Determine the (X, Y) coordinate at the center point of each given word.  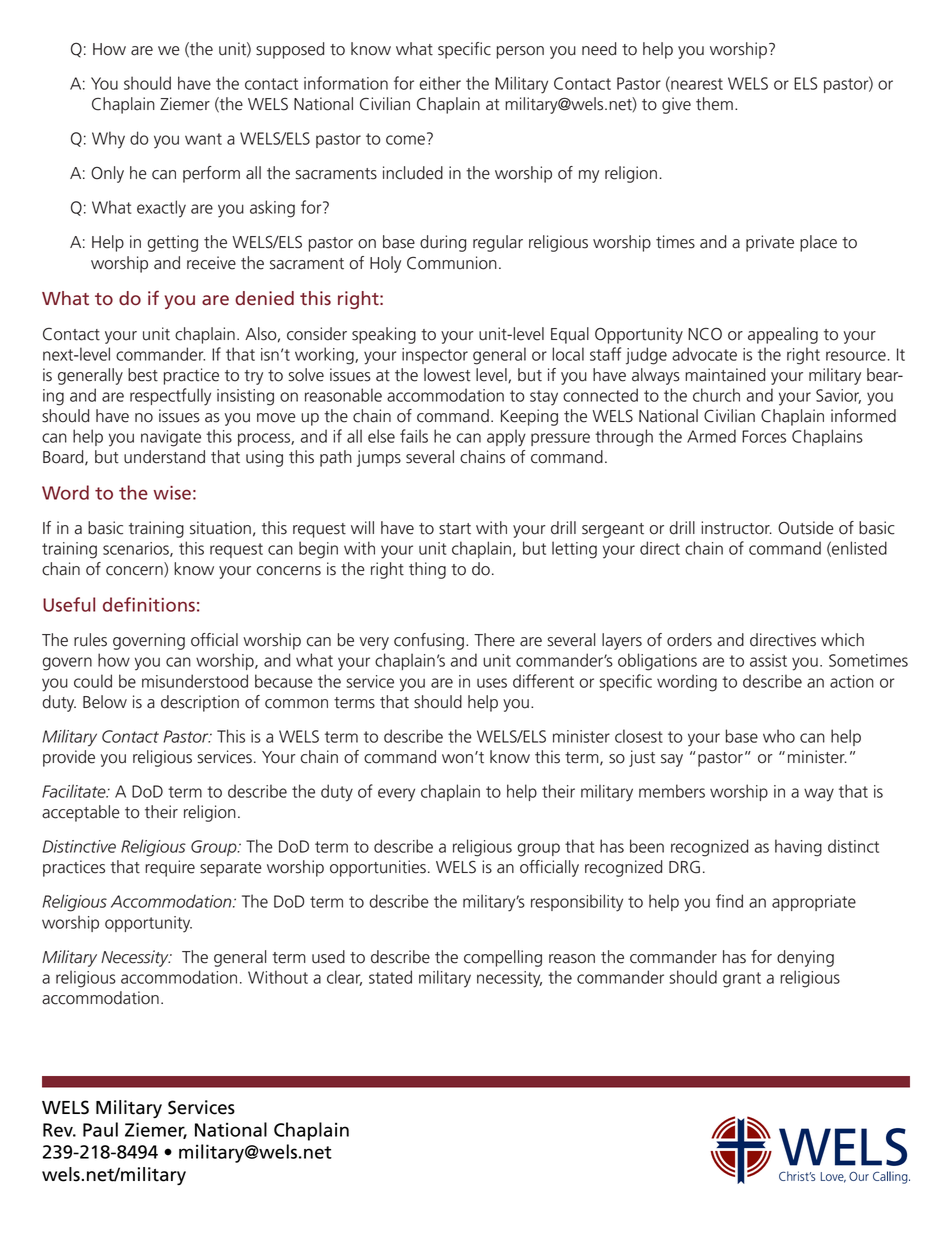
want (203, 139)
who (779, 736)
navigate (171, 438)
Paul (100, 1129)
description (200, 703)
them (714, 104)
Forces (764, 436)
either (440, 83)
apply (506, 438)
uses (492, 683)
